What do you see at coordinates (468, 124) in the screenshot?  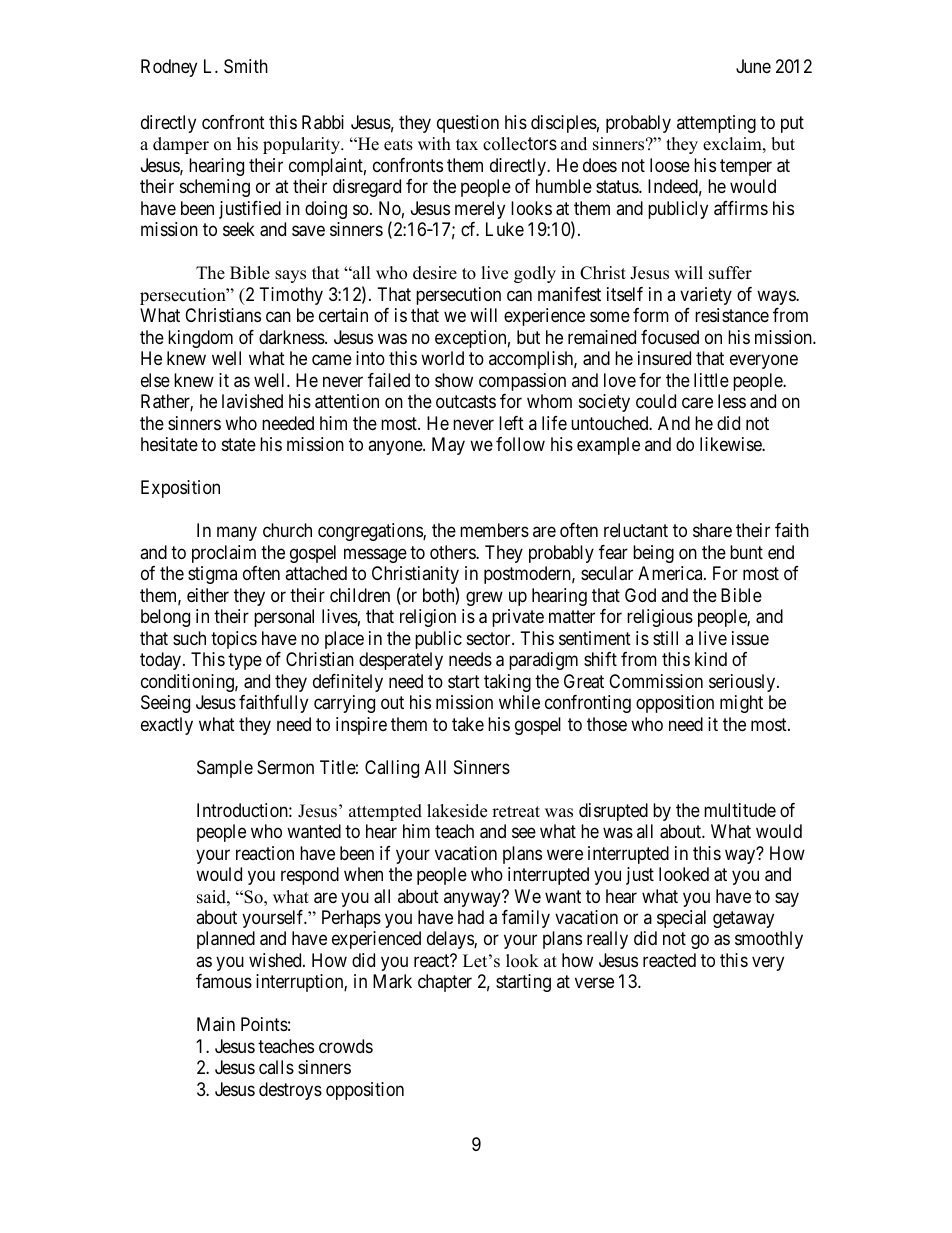 I see `question` at bounding box center [468, 124].
